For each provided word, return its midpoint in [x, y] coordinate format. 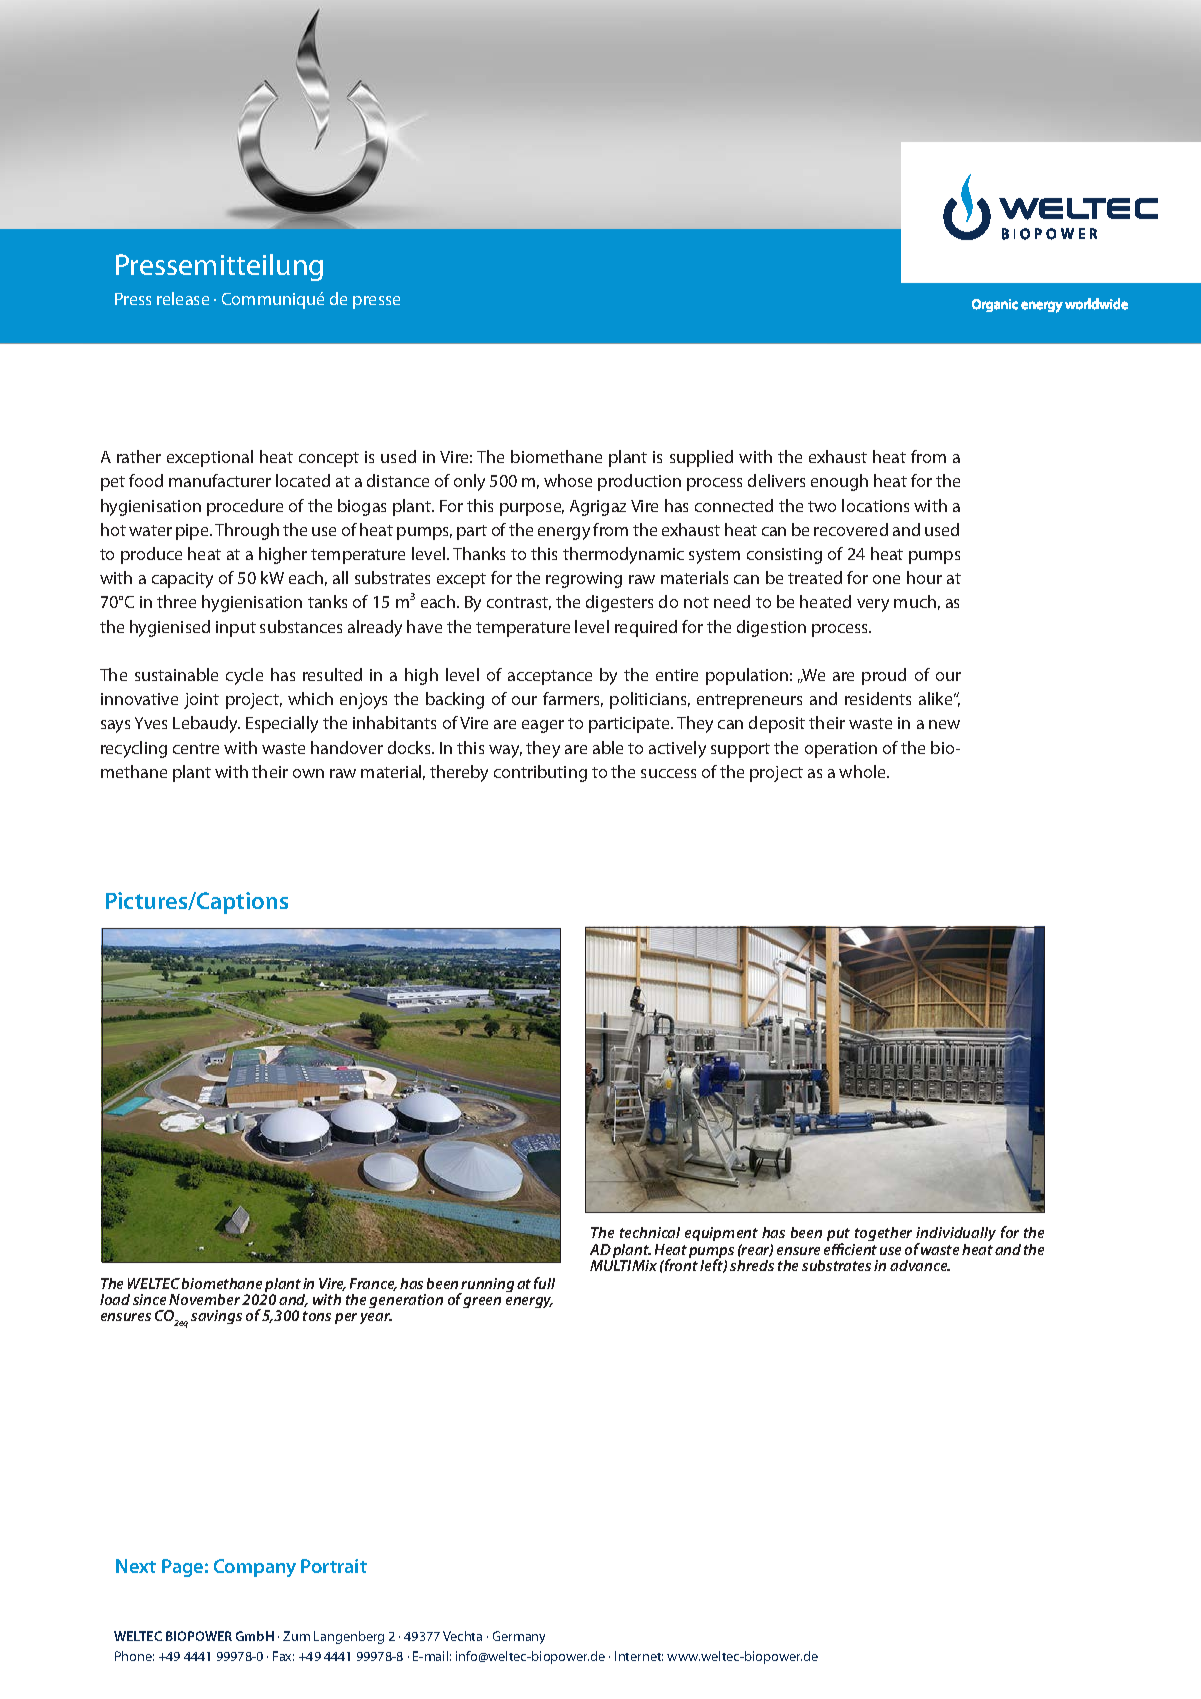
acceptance [550, 677]
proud [884, 676]
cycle [244, 676]
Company [255, 1568]
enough [839, 482]
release [183, 298]
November [204, 1299]
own [308, 773]
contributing [540, 773]
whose [568, 480]
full [544, 1283]
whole [863, 771]
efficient [850, 1249]
